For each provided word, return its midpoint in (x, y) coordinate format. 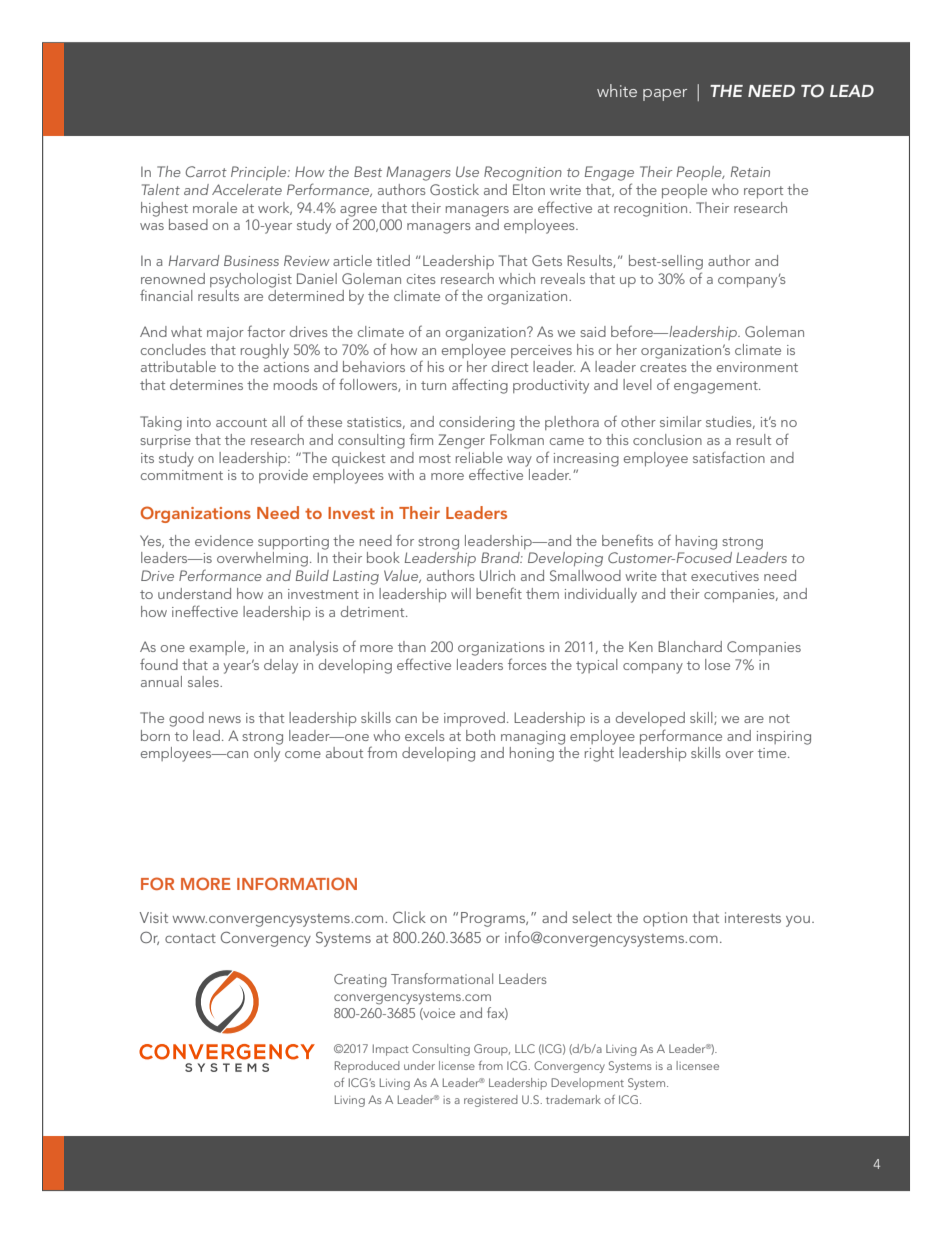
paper (665, 95)
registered (491, 1101)
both (480, 735)
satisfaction (729, 457)
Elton (529, 189)
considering (477, 423)
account (241, 422)
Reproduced (367, 1067)
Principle (260, 173)
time (773, 753)
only (267, 754)
